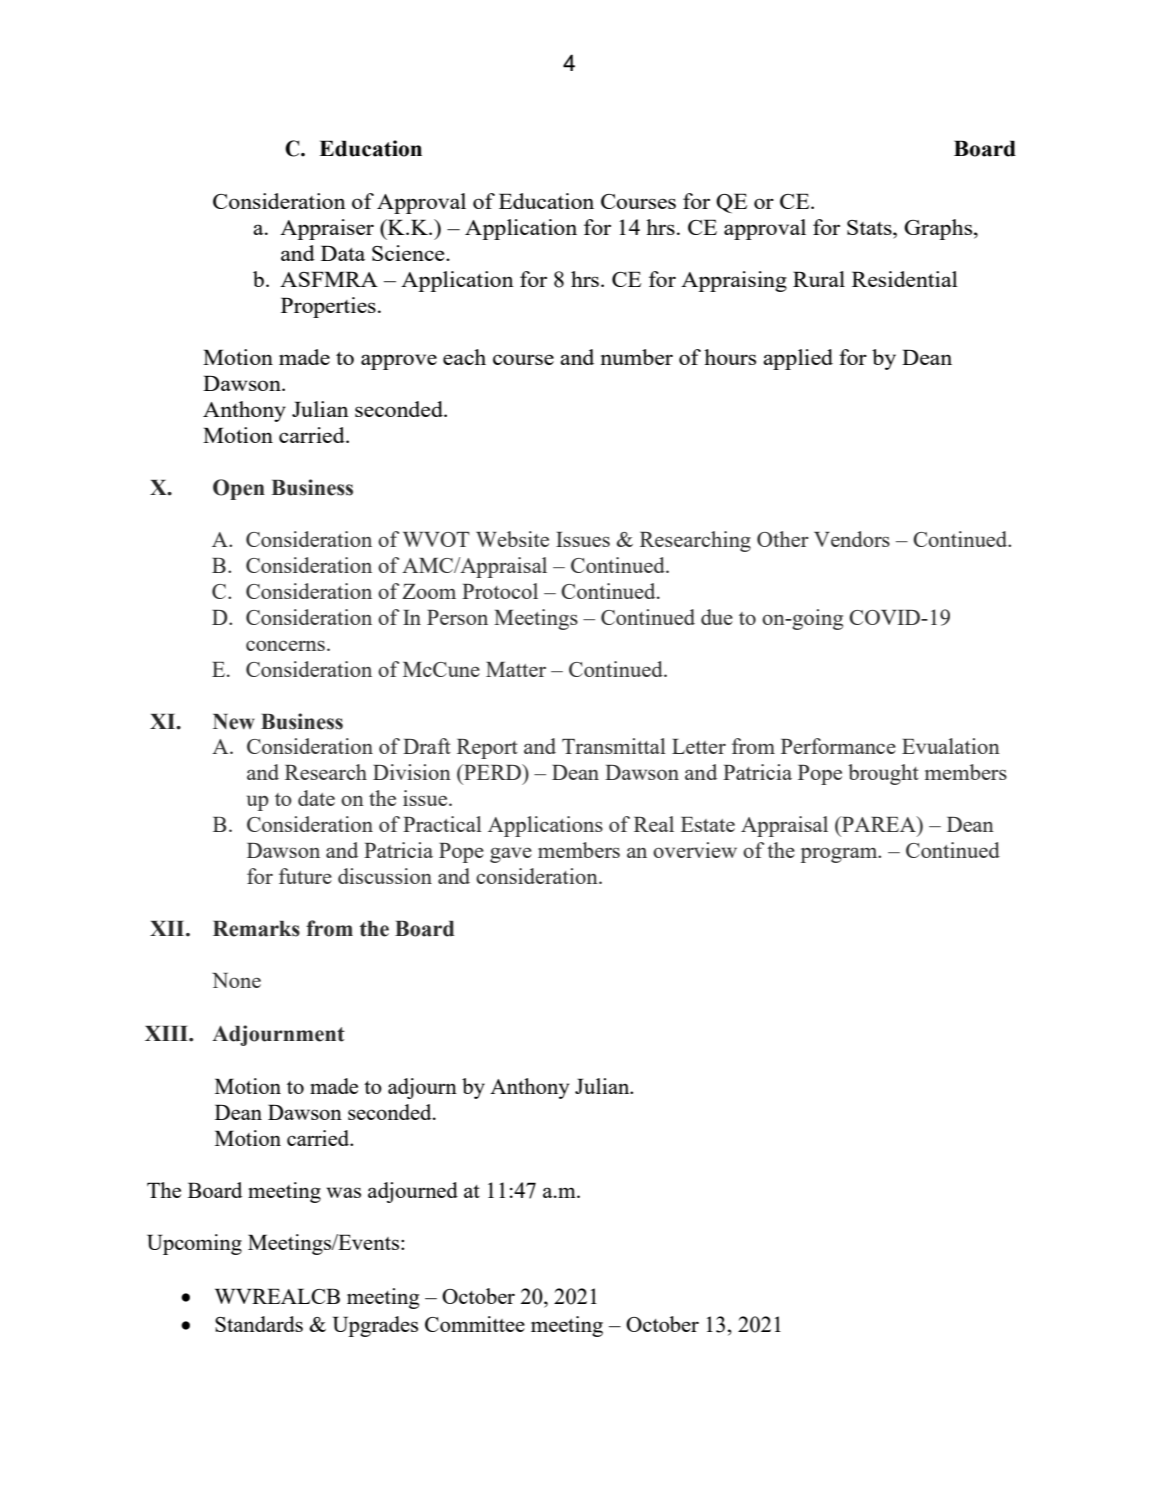 The height and width of the screenshot is (1490, 1152). I want to click on Committee, so click(475, 1324).
